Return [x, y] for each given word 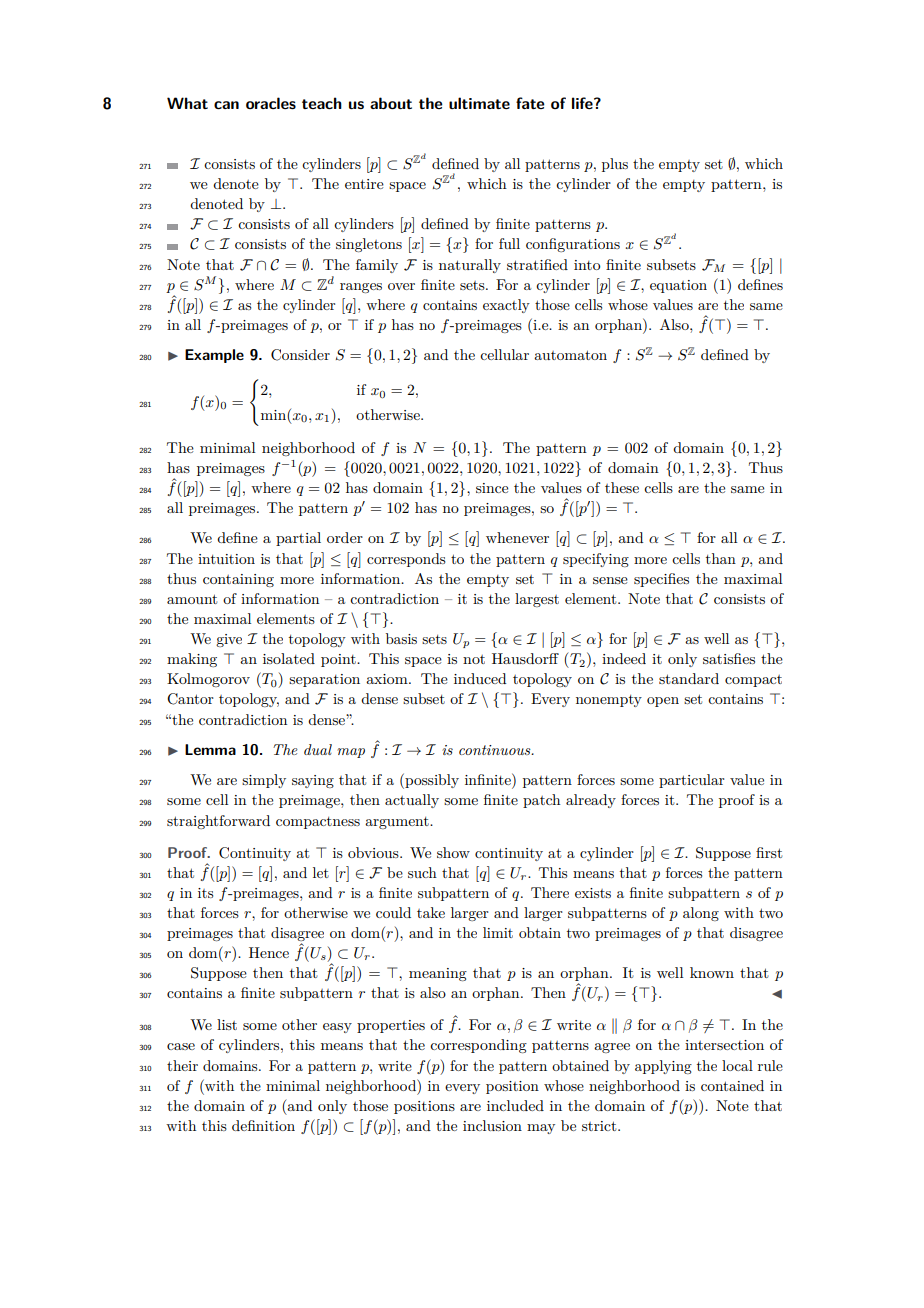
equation [678, 286]
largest [537, 600]
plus [615, 165]
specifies [661, 580]
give [229, 640]
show [453, 852]
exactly [506, 306]
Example [214, 356]
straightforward [218, 822]
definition [263, 1125]
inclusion [492, 1125]
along [701, 914]
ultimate [479, 103]
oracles [271, 103]
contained [732, 1085]
